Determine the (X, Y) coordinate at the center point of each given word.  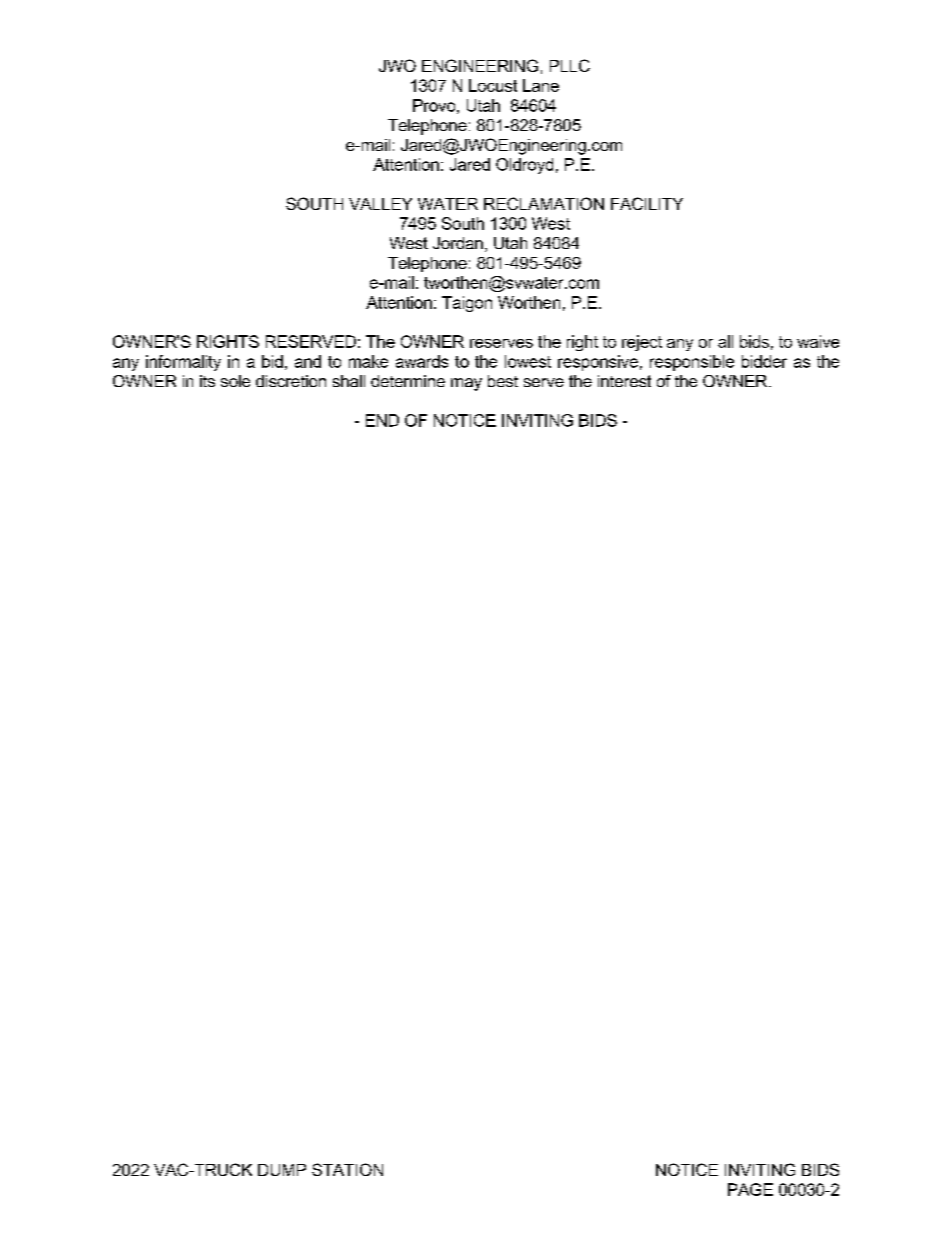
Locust (493, 85)
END (382, 420)
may (466, 384)
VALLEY (380, 204)
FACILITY (647, 203)
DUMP (282, 1170)
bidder (764, 361)
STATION (347, 1169)
